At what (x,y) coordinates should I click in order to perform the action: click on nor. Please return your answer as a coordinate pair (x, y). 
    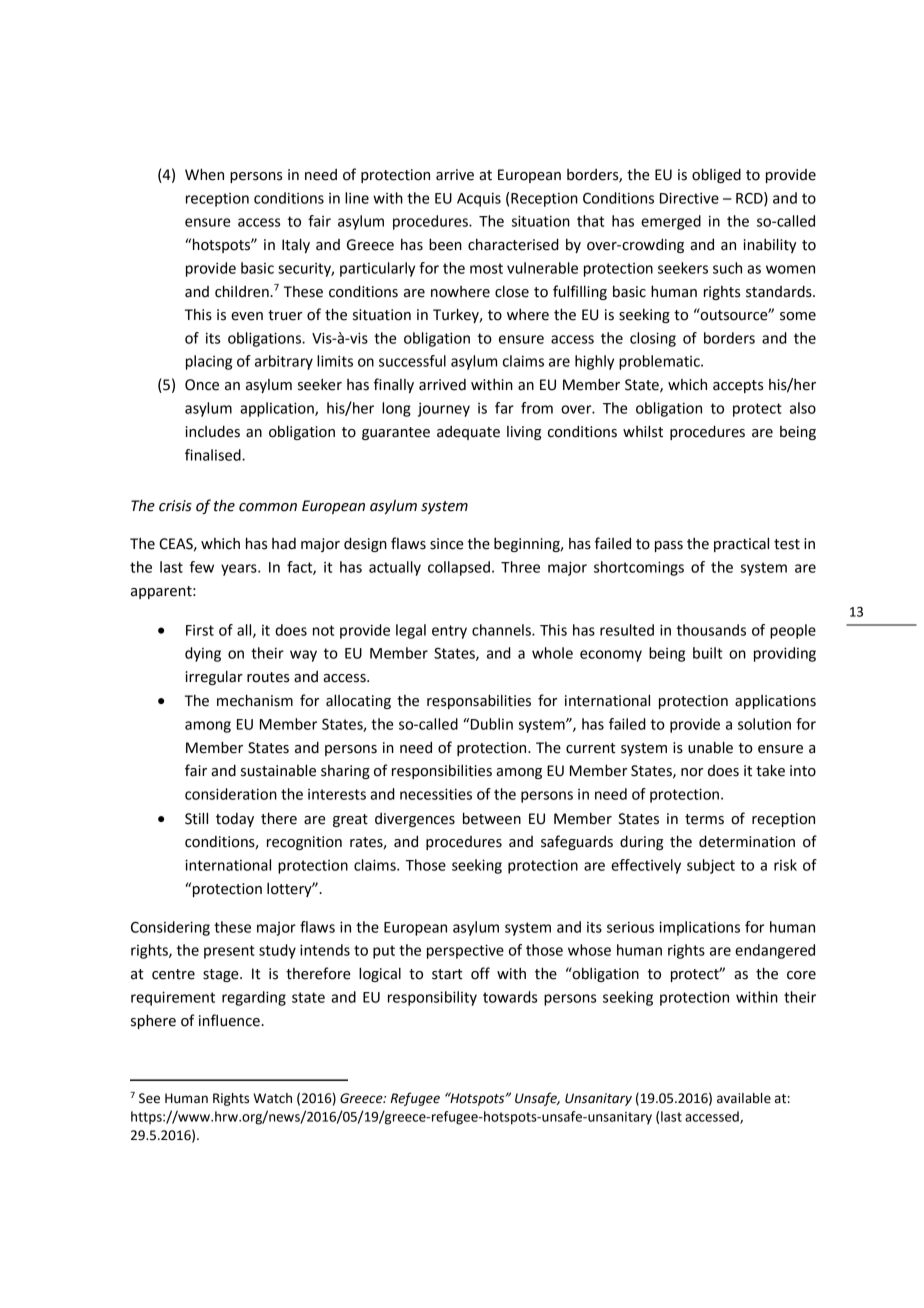
    Looking at the image, I should click on (692, 772).
